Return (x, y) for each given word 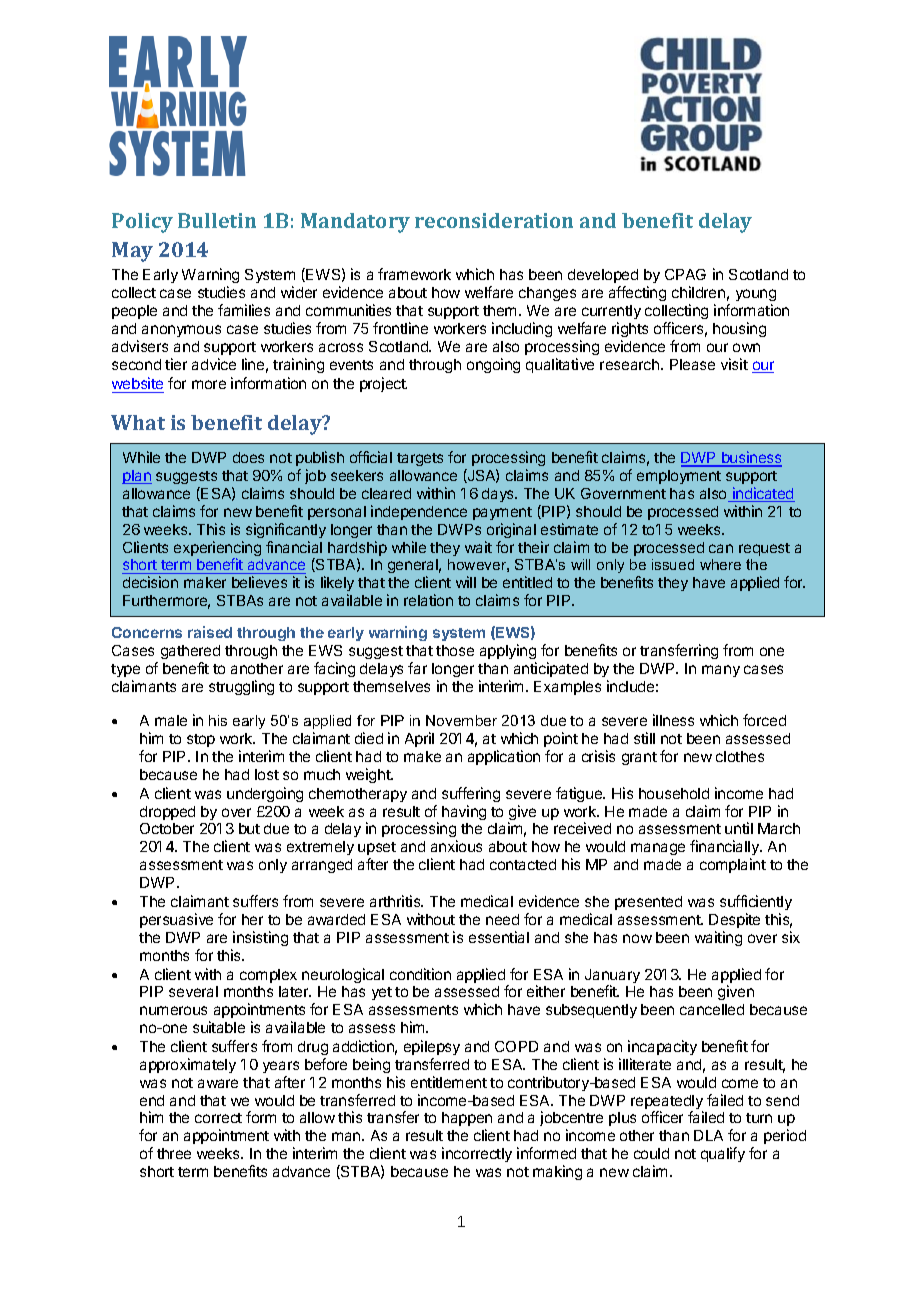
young (756, 297)
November (461, 720)
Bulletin (217, 220)
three (174, 1153)
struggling (241, 687)
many (721, 671)
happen (467, 1121)
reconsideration (494, 220)
